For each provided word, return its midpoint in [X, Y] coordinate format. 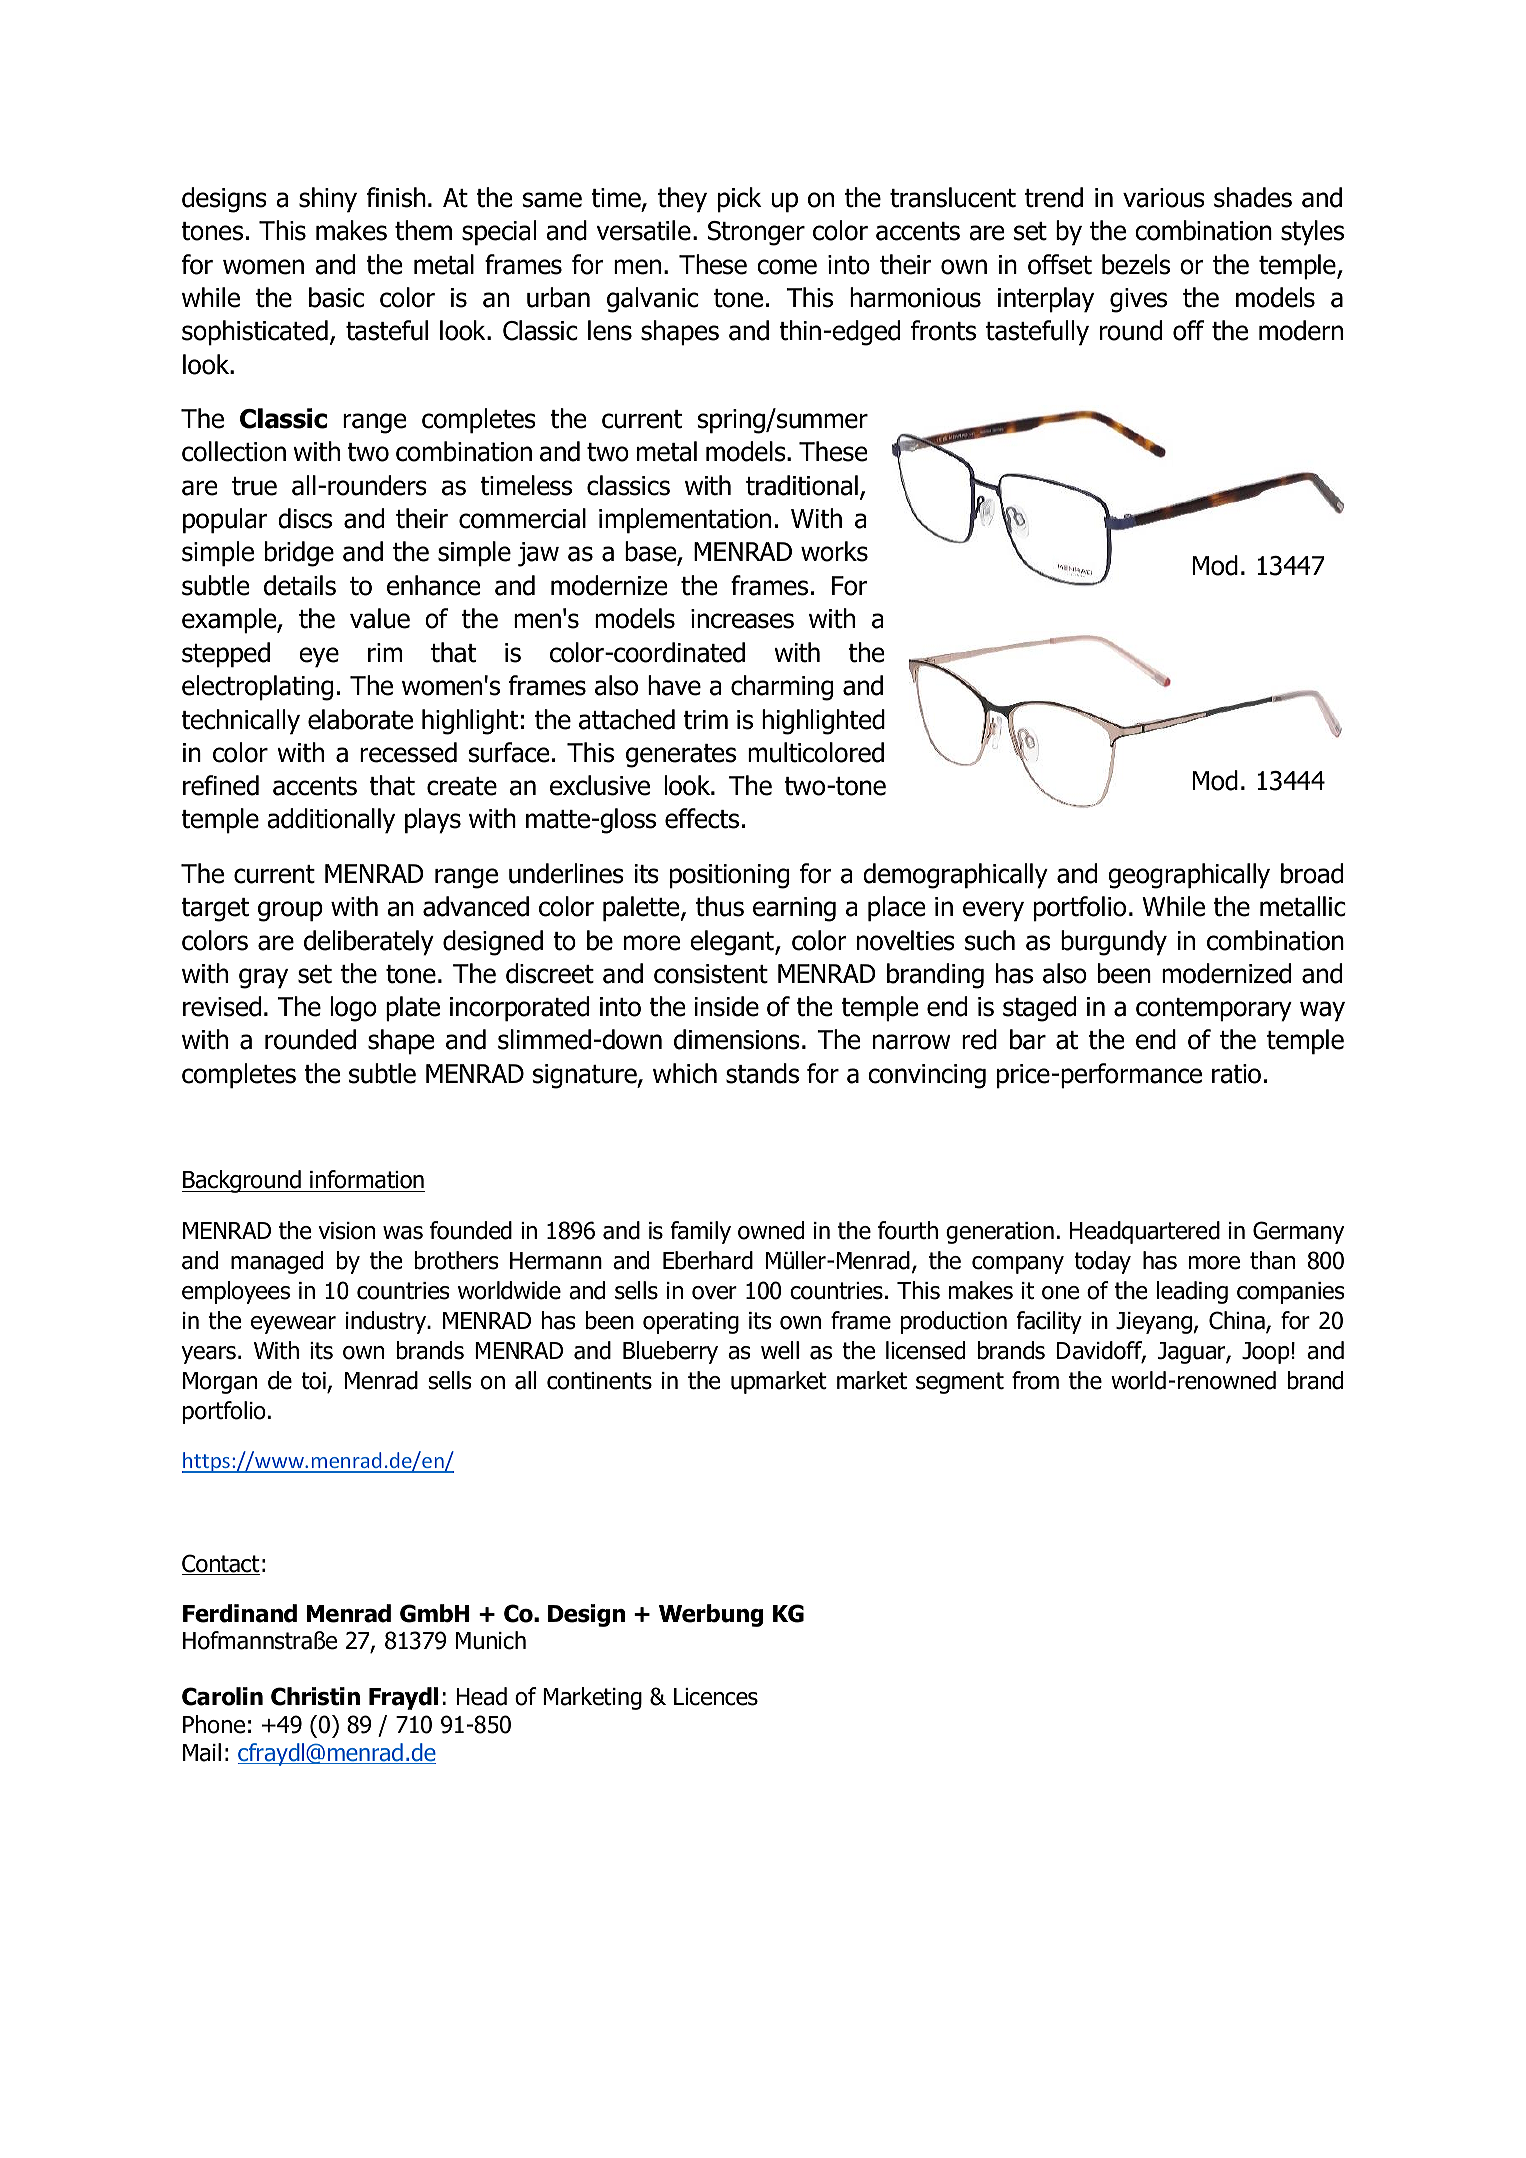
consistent [711, 974]
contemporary [1214, 1010]
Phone [214, 1724]
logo [353, 1009]
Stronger [756, 233]
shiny [328, 200]
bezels [1136, 264]
